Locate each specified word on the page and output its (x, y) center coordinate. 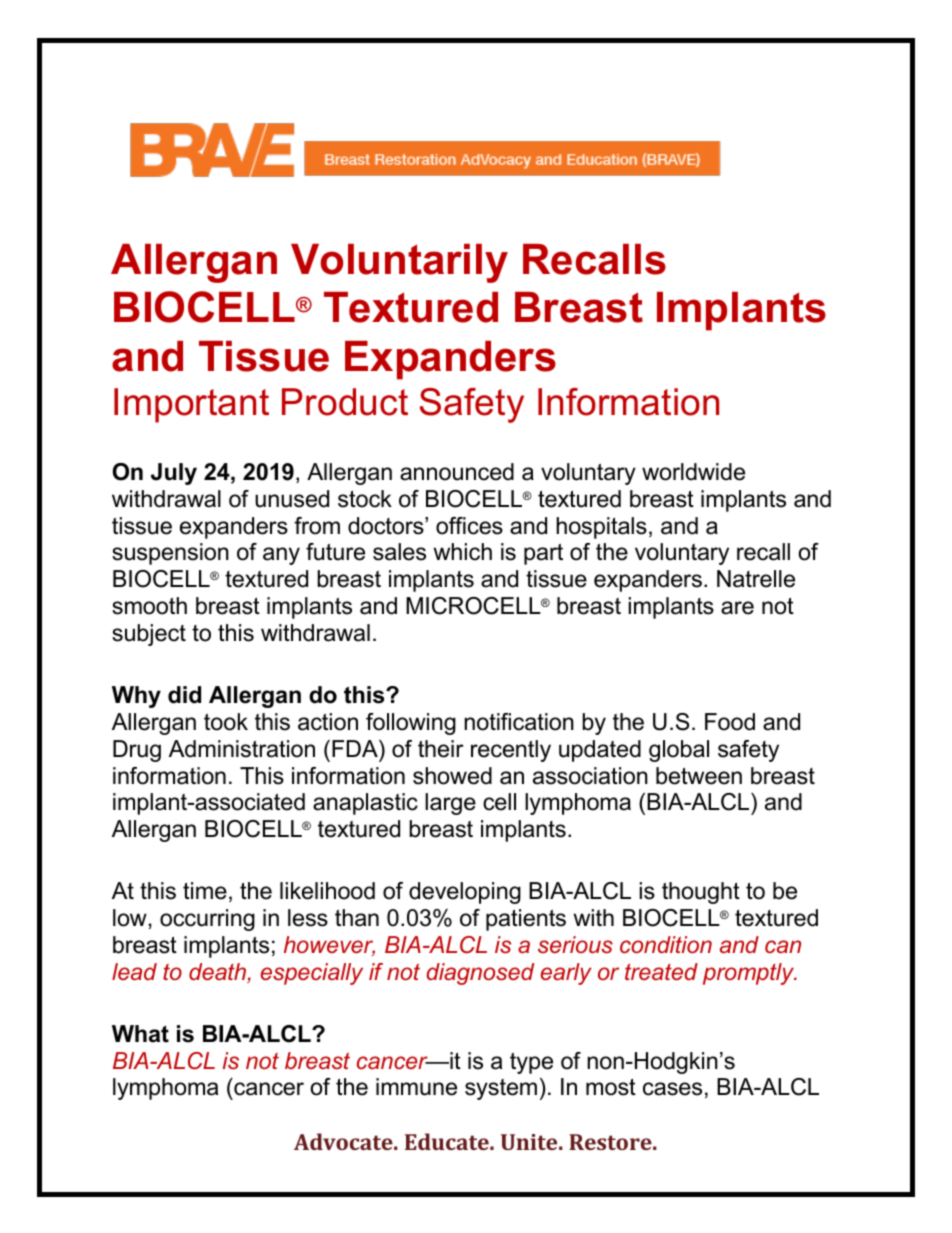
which (462, 552)
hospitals (601, 528)
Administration (242, 749)
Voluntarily (399, 263)
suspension (170, 554)
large (450, 804)
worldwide (693, 472)
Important (191, 405)
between (699, 776)
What (140, 1034)
